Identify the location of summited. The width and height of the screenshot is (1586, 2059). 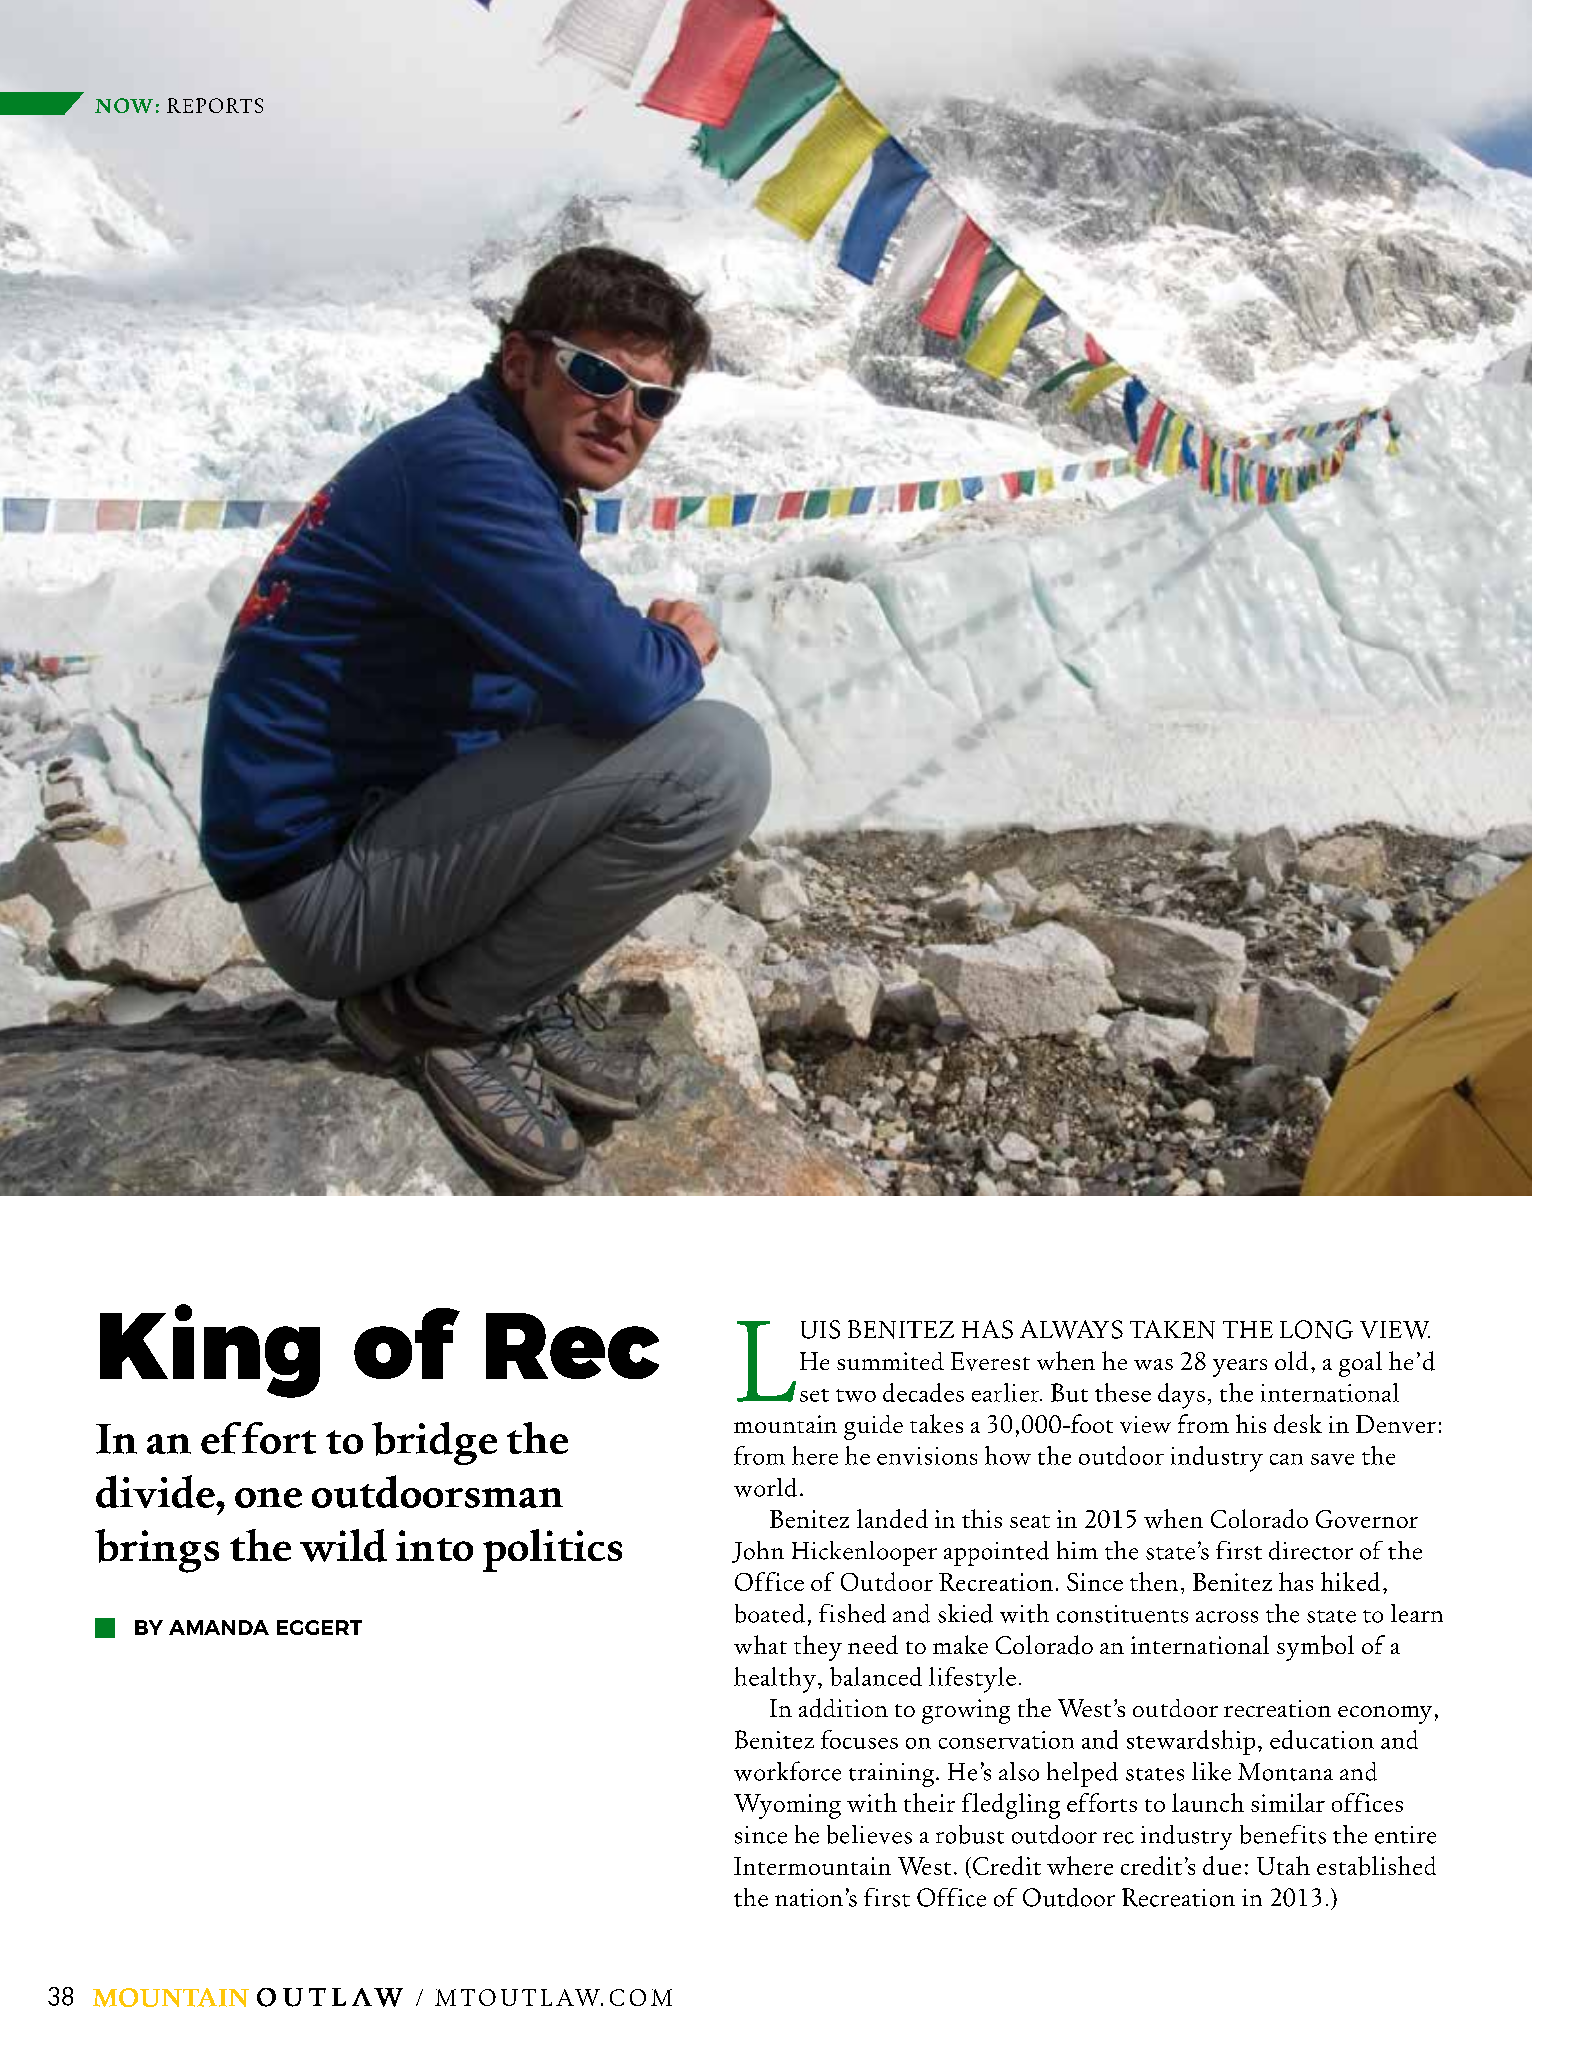
(890, 1361).
